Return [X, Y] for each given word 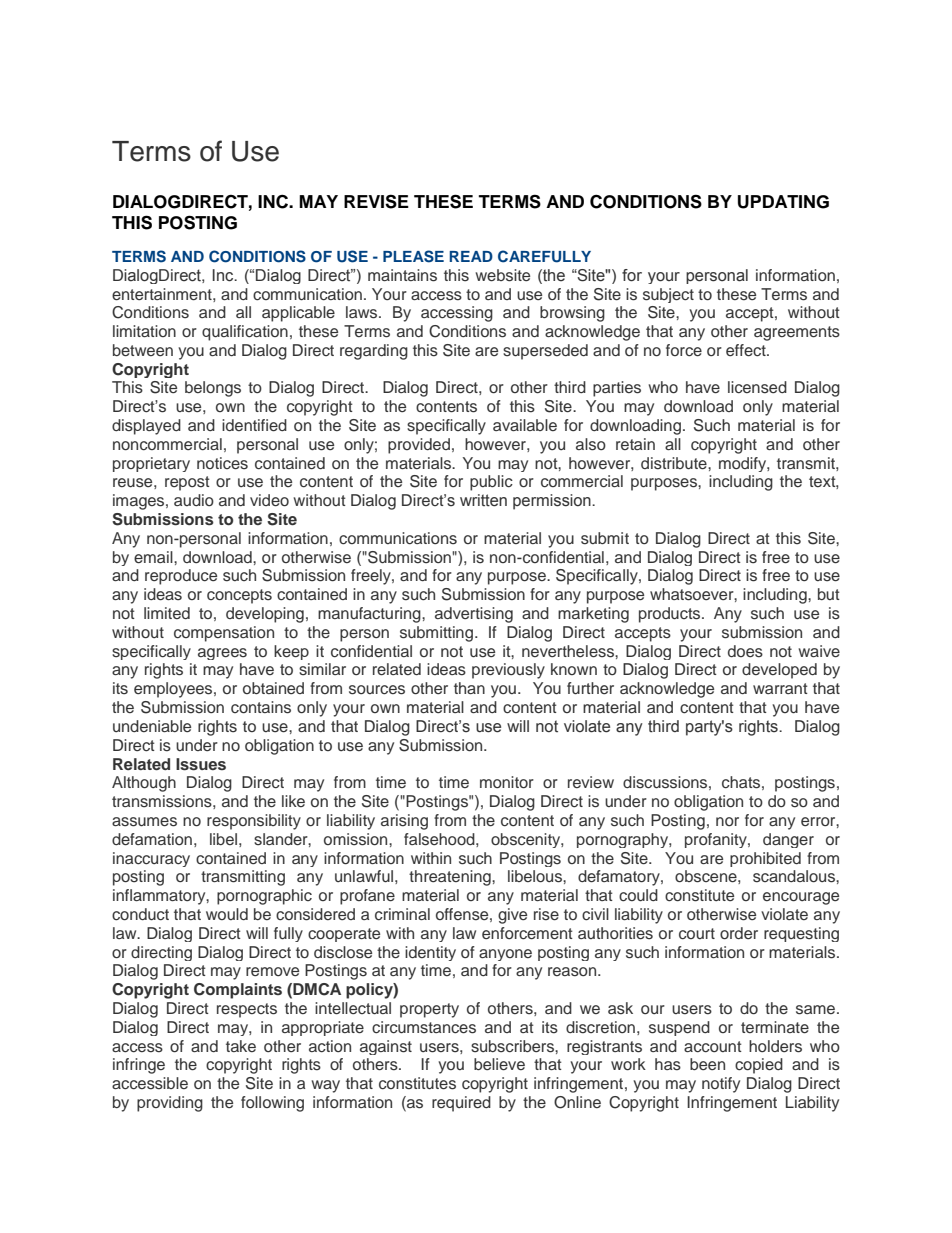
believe [499, 1064]
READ [471, 256]
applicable [298, 314]
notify [721, 1085]
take [241, 1046]
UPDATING [783, 202]
